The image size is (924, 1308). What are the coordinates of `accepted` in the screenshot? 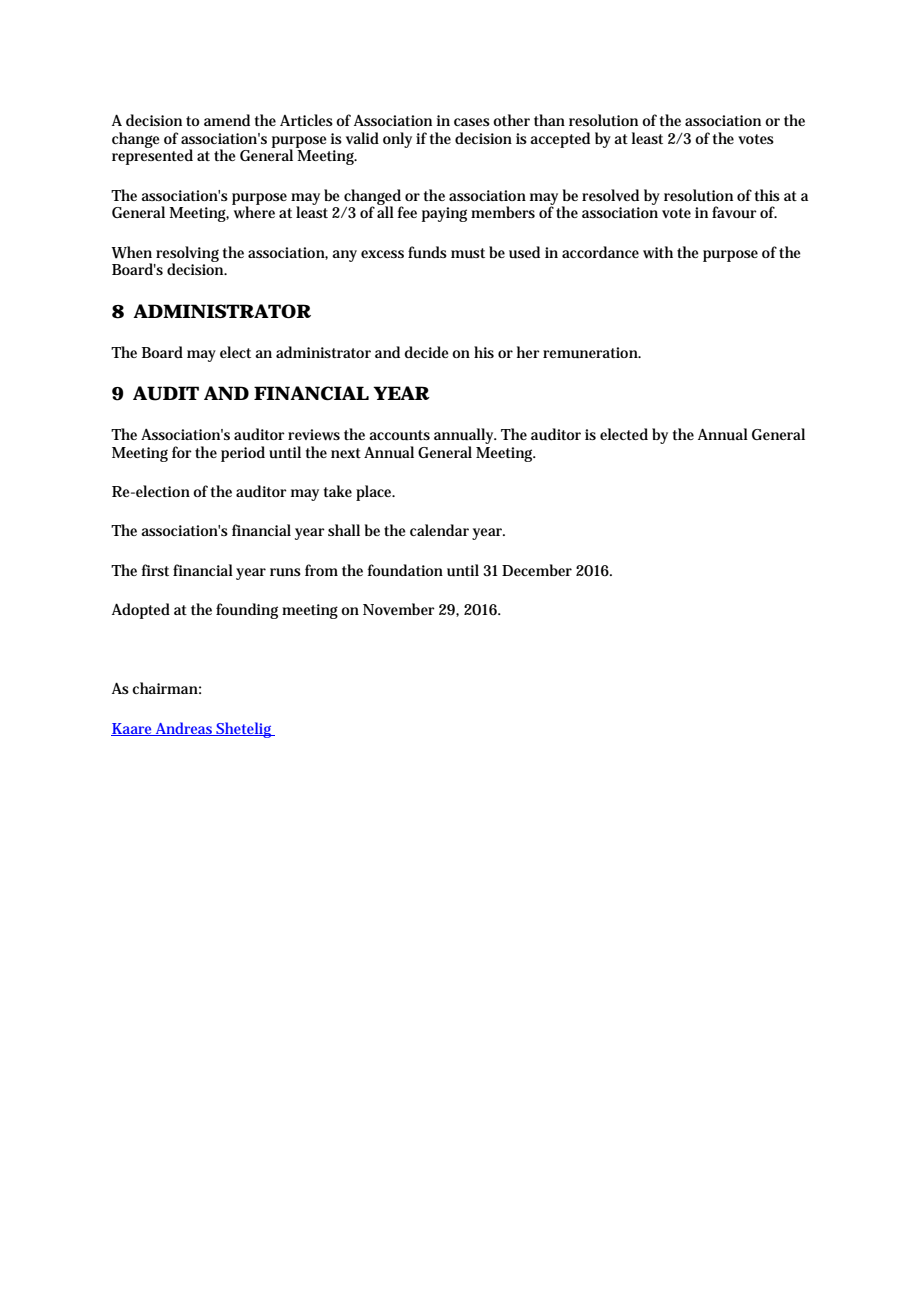 It's located at (560, 140).
